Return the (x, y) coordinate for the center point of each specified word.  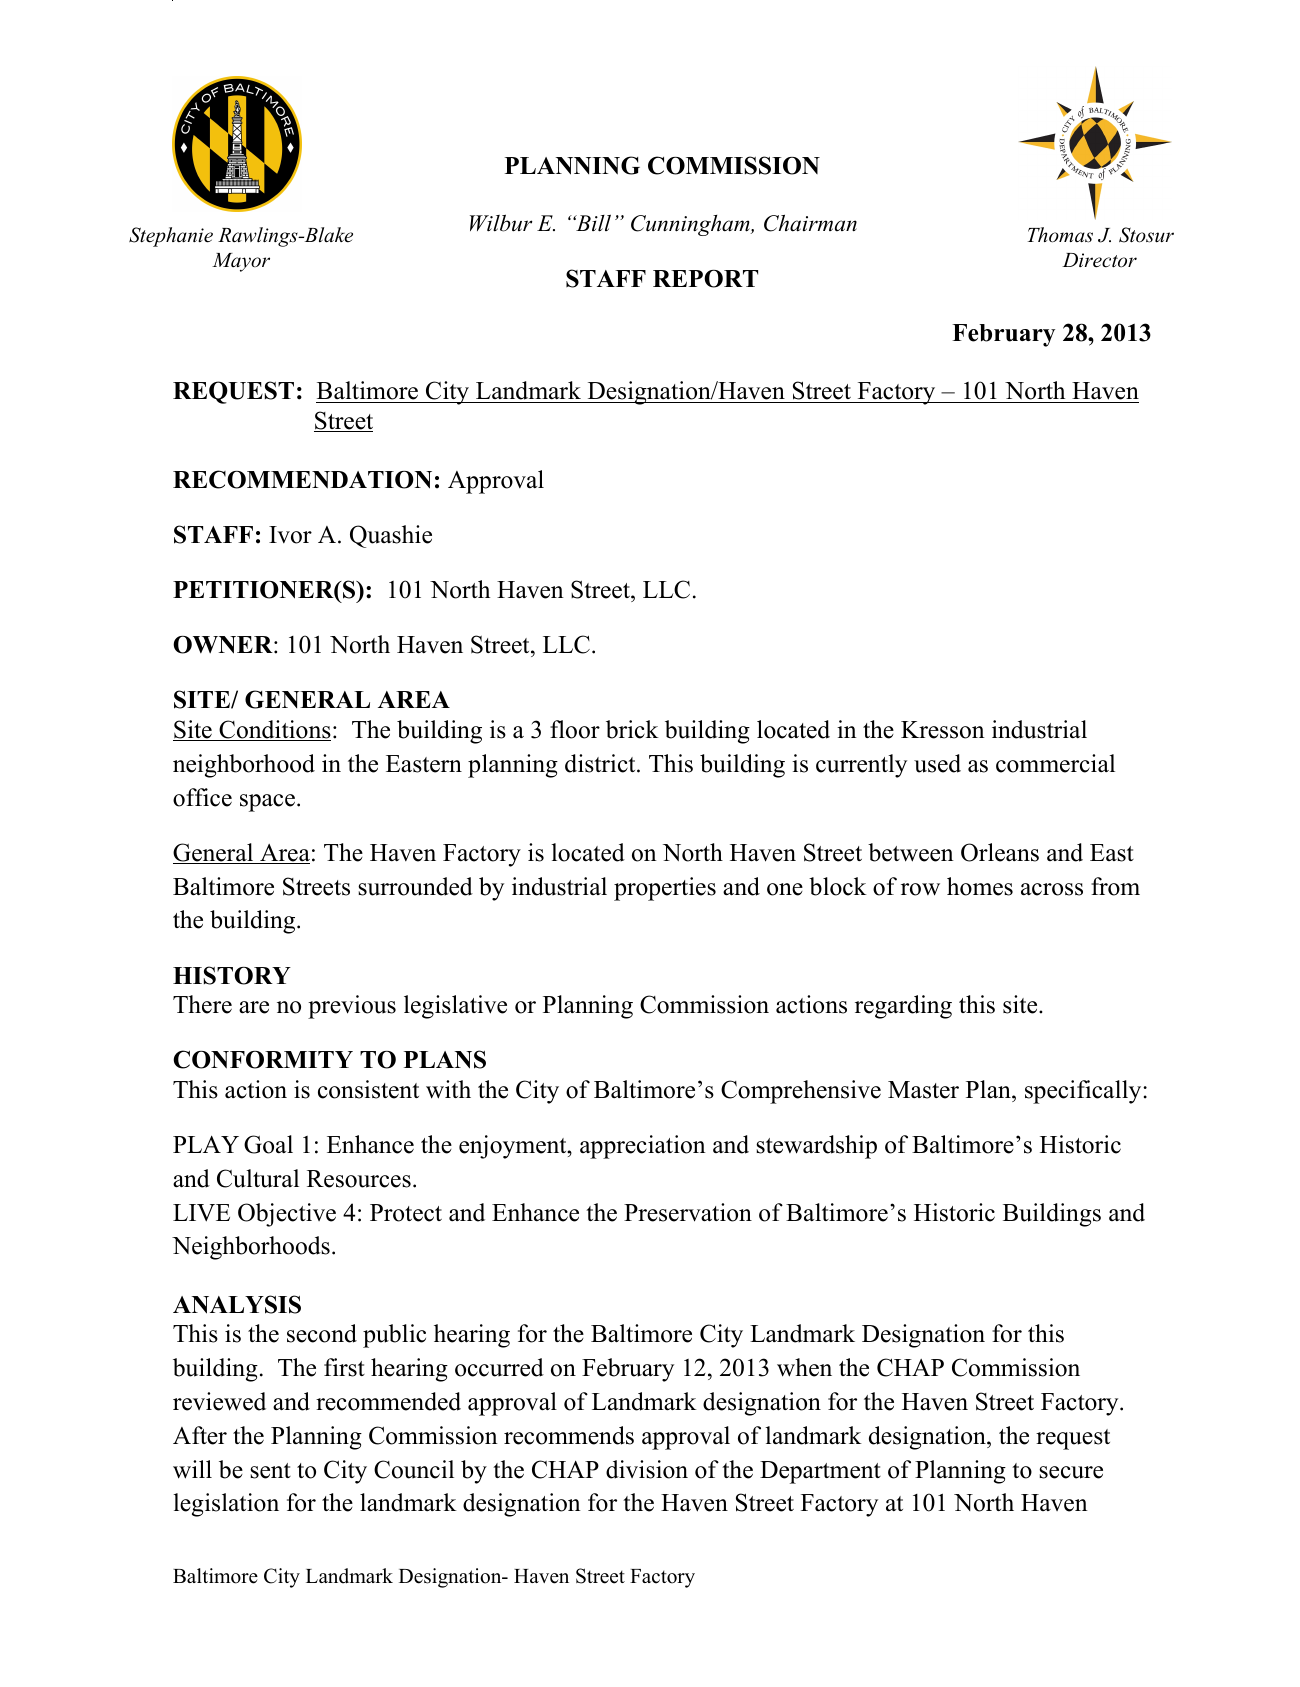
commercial (1055, 763)
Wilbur (501, 223)
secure (1071, 1472)
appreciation (643, 1147)
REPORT (705, 279)
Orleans (1000, 852)
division (647, 1469)
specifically (1084, 1092)
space (267, 803)
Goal (268, 1144)
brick (632, 729)
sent (270, 1471)
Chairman (810, 223)
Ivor (290, 535)
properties (665, 889)
